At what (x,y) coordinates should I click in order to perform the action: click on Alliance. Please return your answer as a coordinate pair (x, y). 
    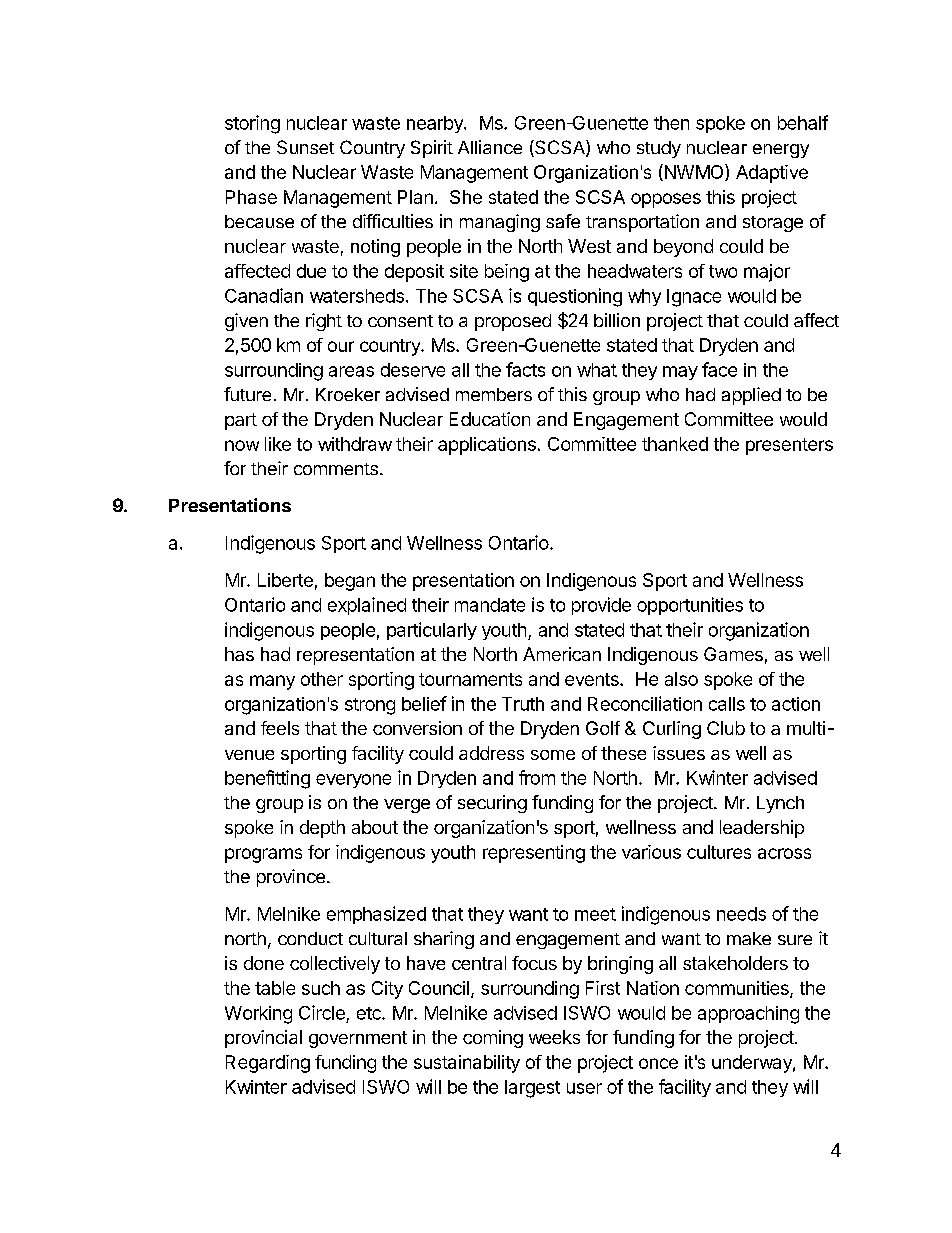
    Looking at the image, I should click on (490, 147).
